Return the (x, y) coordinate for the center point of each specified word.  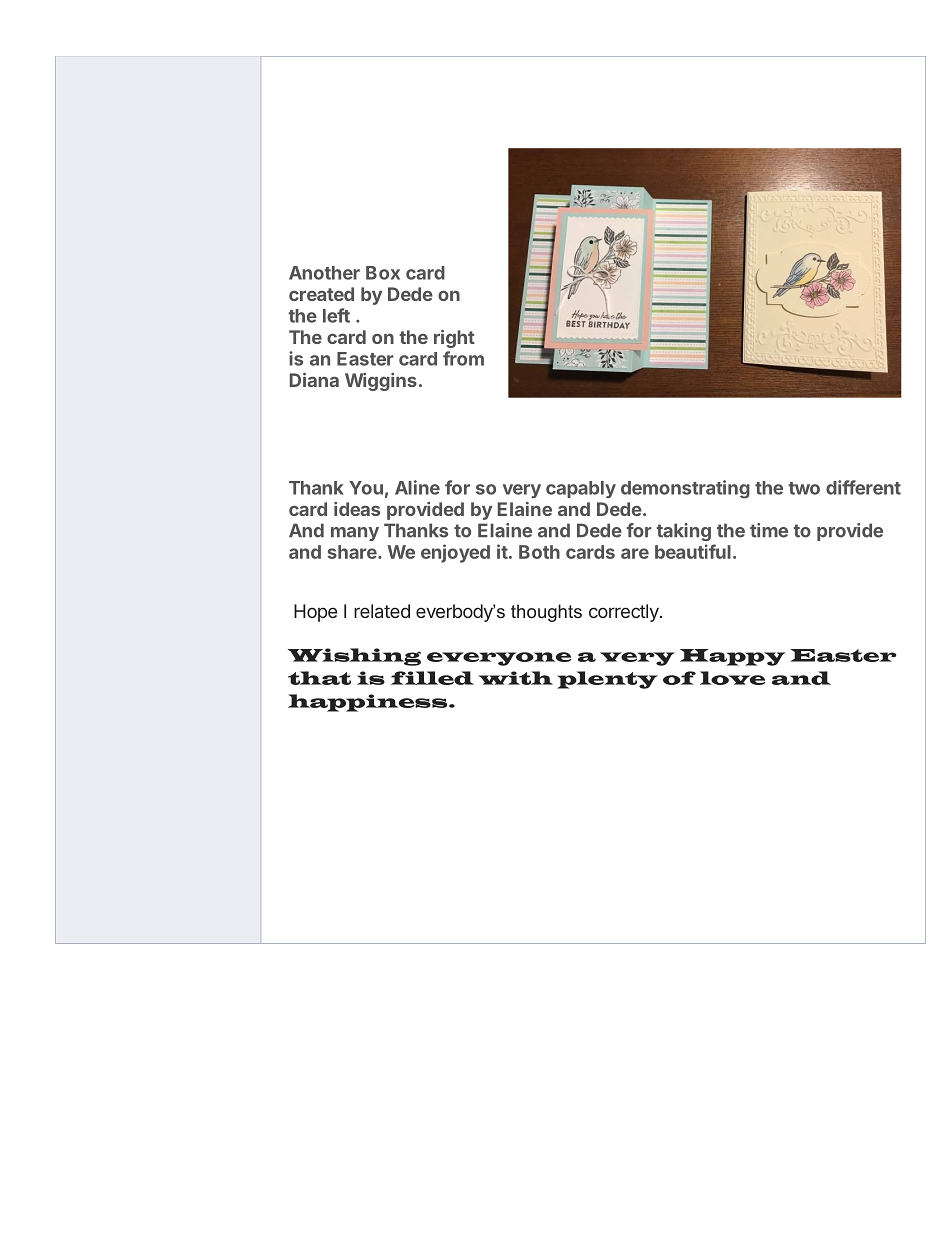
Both (539, 552)
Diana (314, 380)
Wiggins (381, 382)
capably (581, 489)
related (382, 611)
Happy (732, 657)
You (366, 488)
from (463, 358)
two (804, 488)
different (863, 487)
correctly (625, 613)
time (769, 530)
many (355, 534)
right (454, 339)
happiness (369, 703)
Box (383, 273)
